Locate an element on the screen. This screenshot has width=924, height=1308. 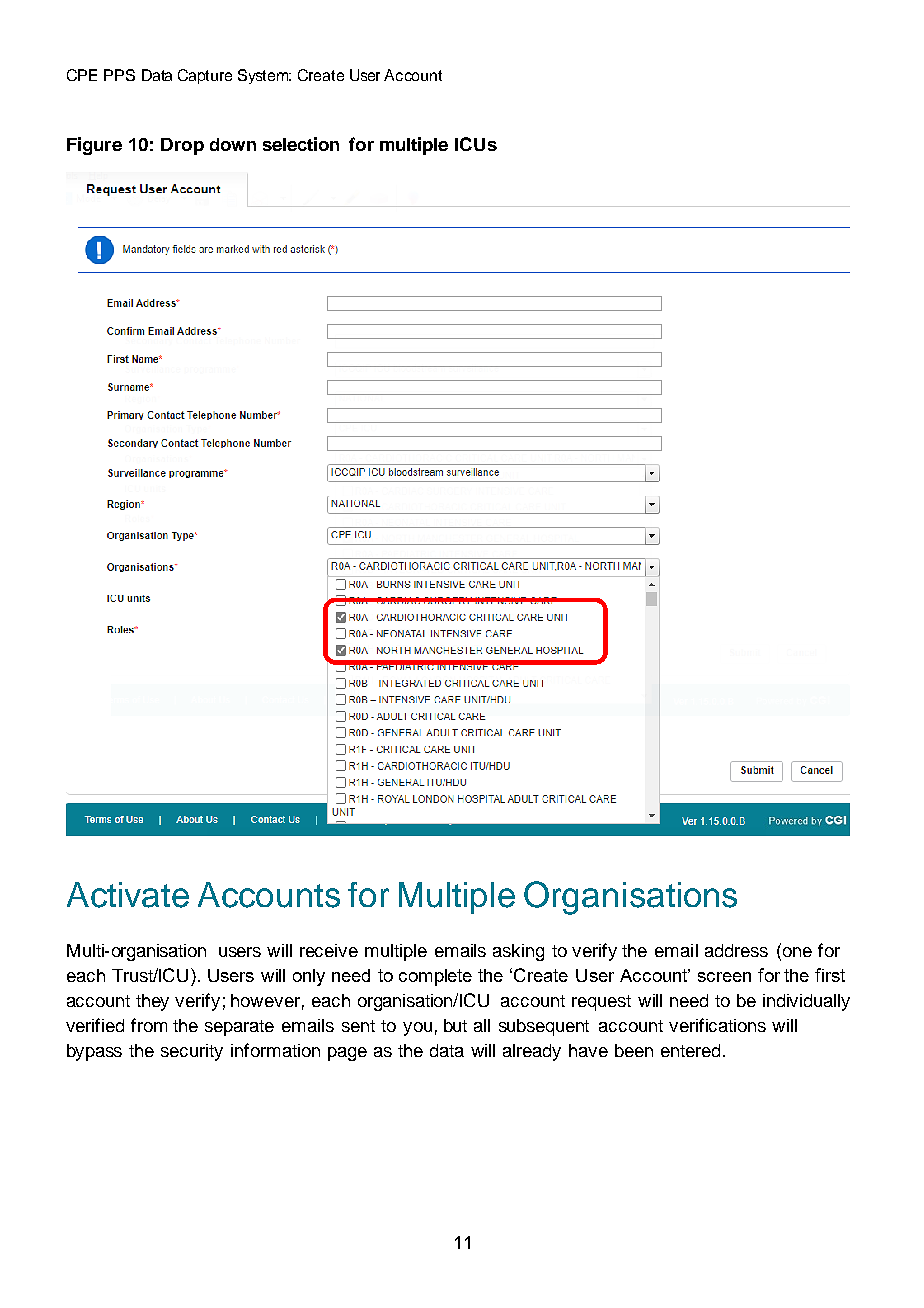
but is located at coordinates (455, 1025).
